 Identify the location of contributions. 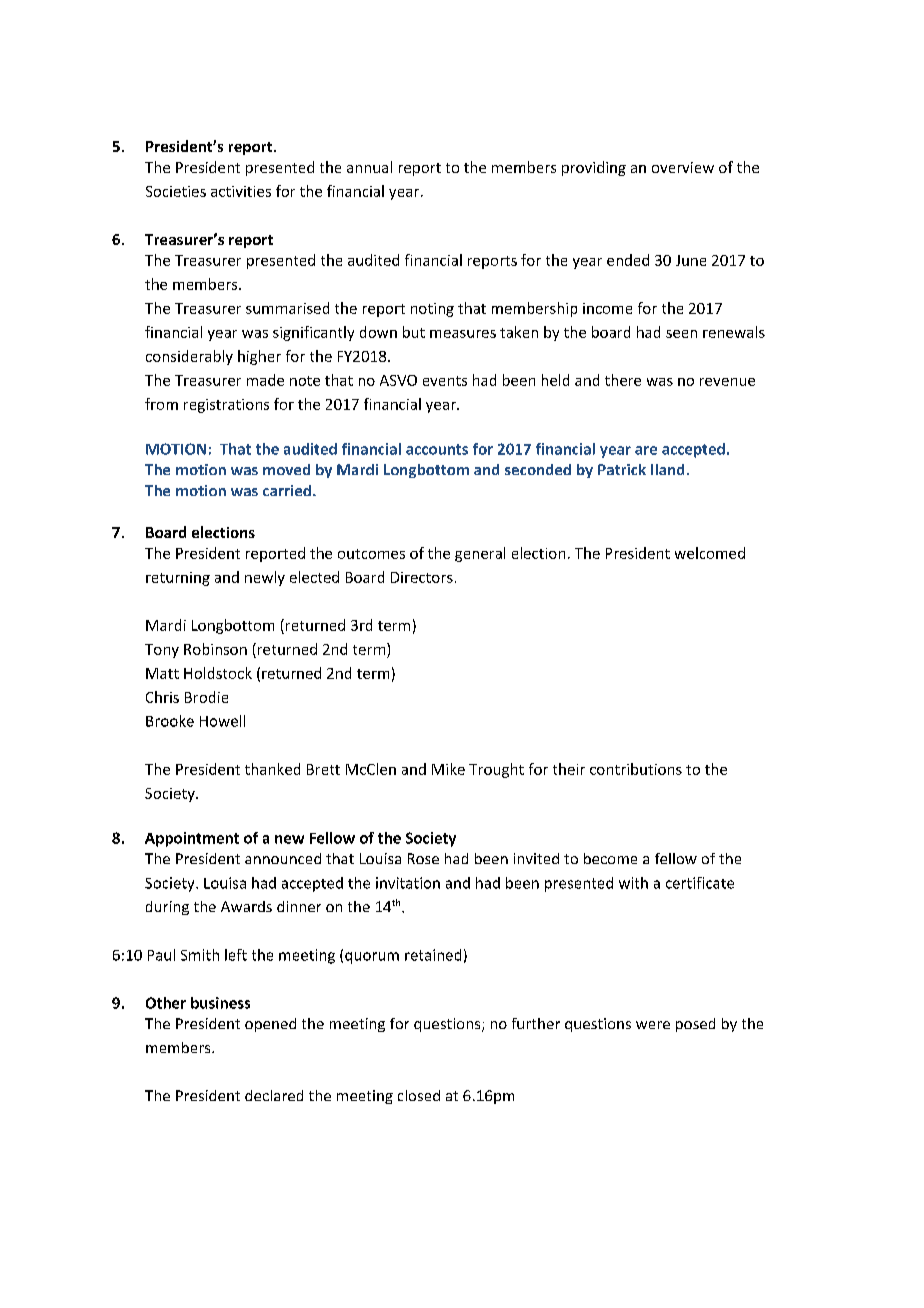
(636, 769).
